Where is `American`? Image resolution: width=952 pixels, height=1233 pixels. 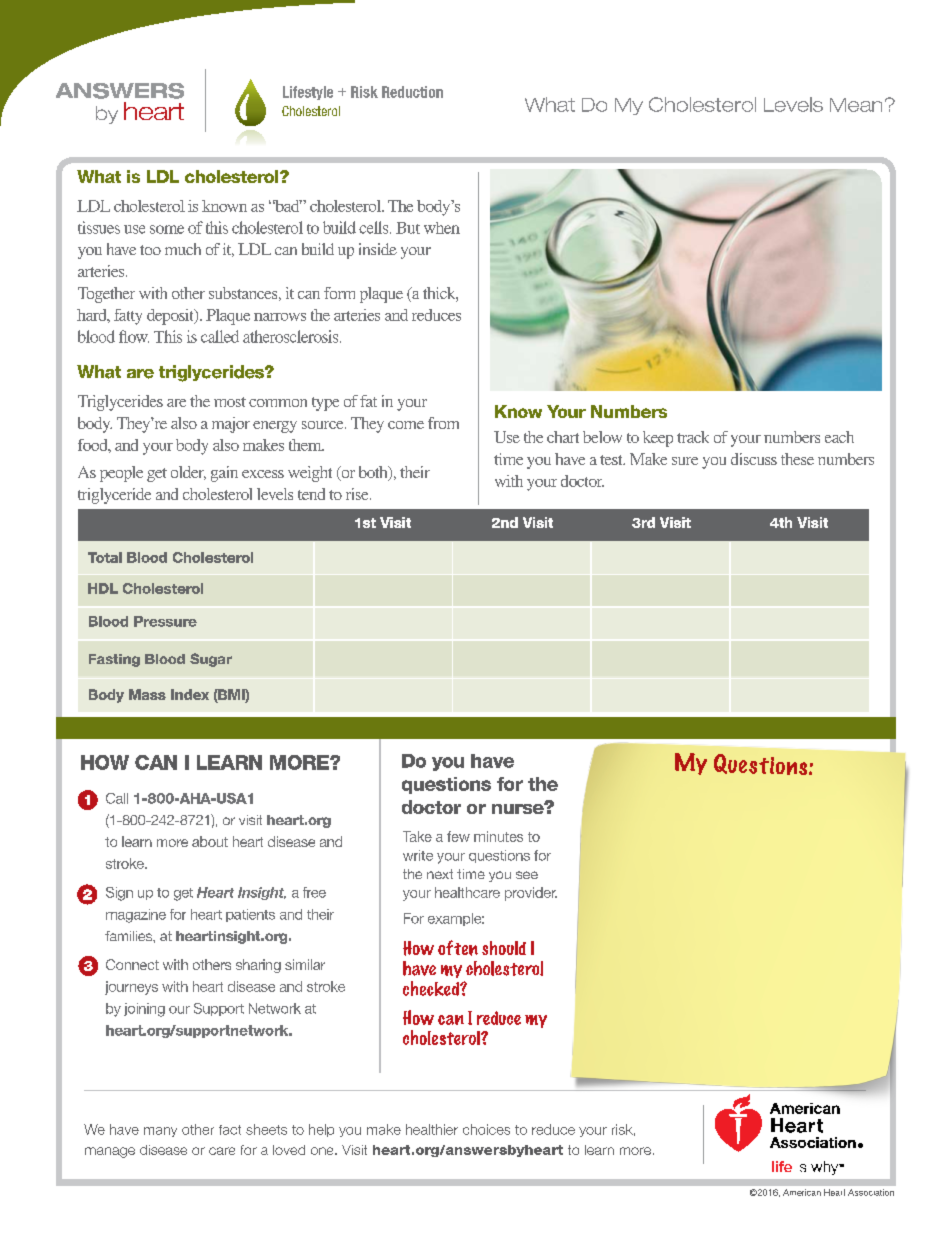
American is located at coordinates (802, 1192).
